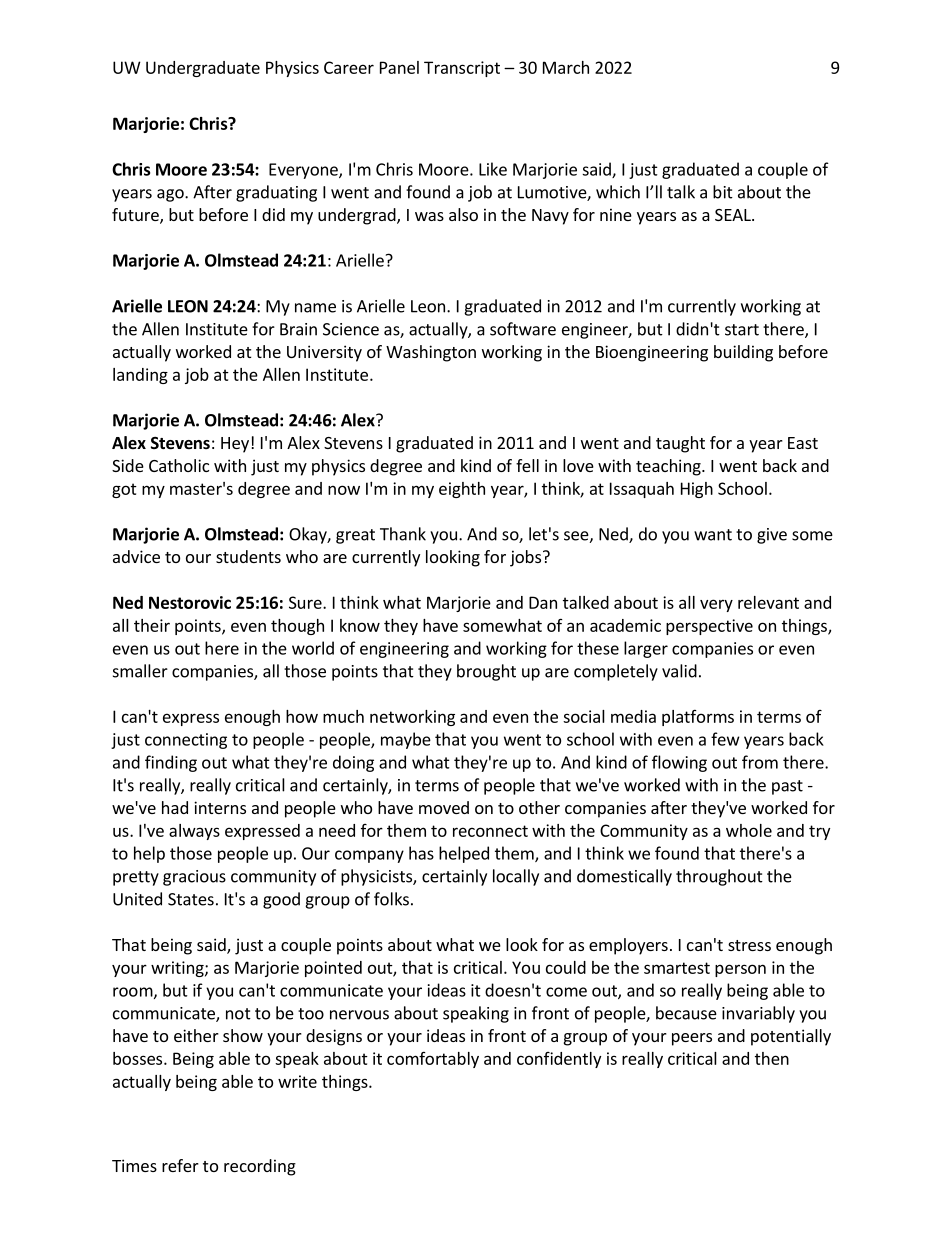 Image resolution: width=952 pixels, height=1233 pixels. Describe the element at coordinates (152, 625) in the document. I see `their` at that location.
